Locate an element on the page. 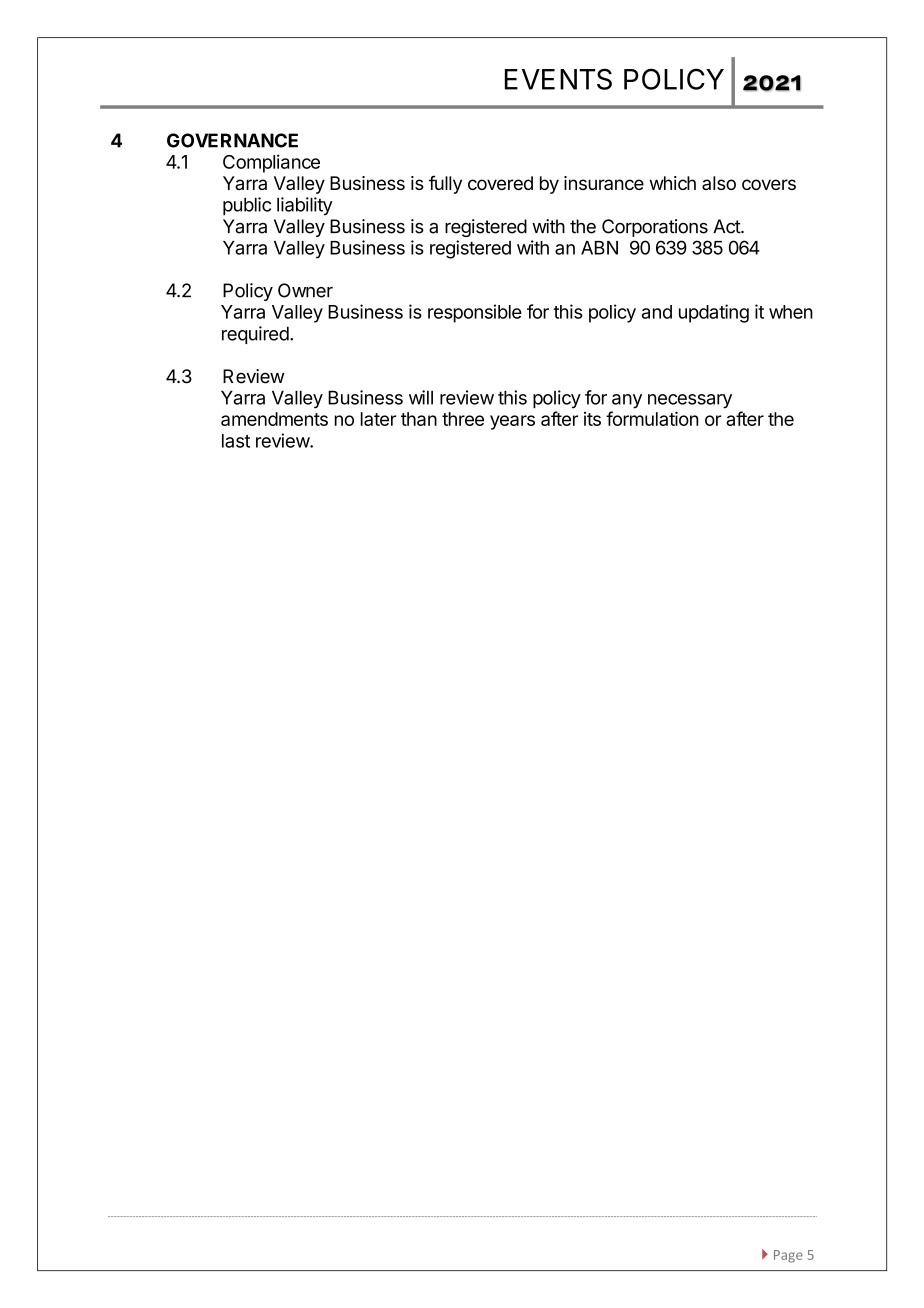  Compliance is located at coordinates (271, 163).
